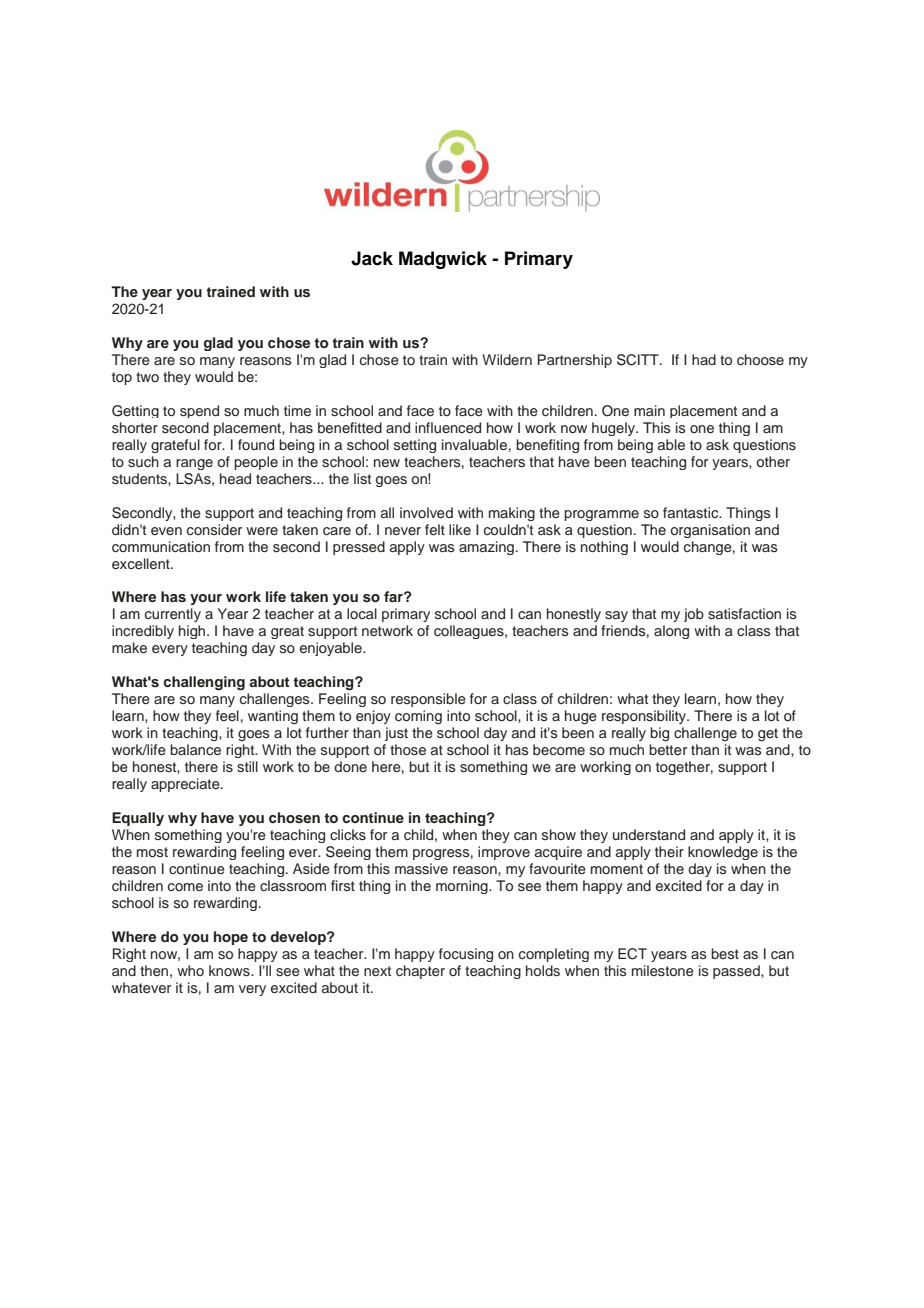 The width and height of the document is (924, 1308). Describe the element at coordinates (694, 615) in the document. I see `job` at that location.
